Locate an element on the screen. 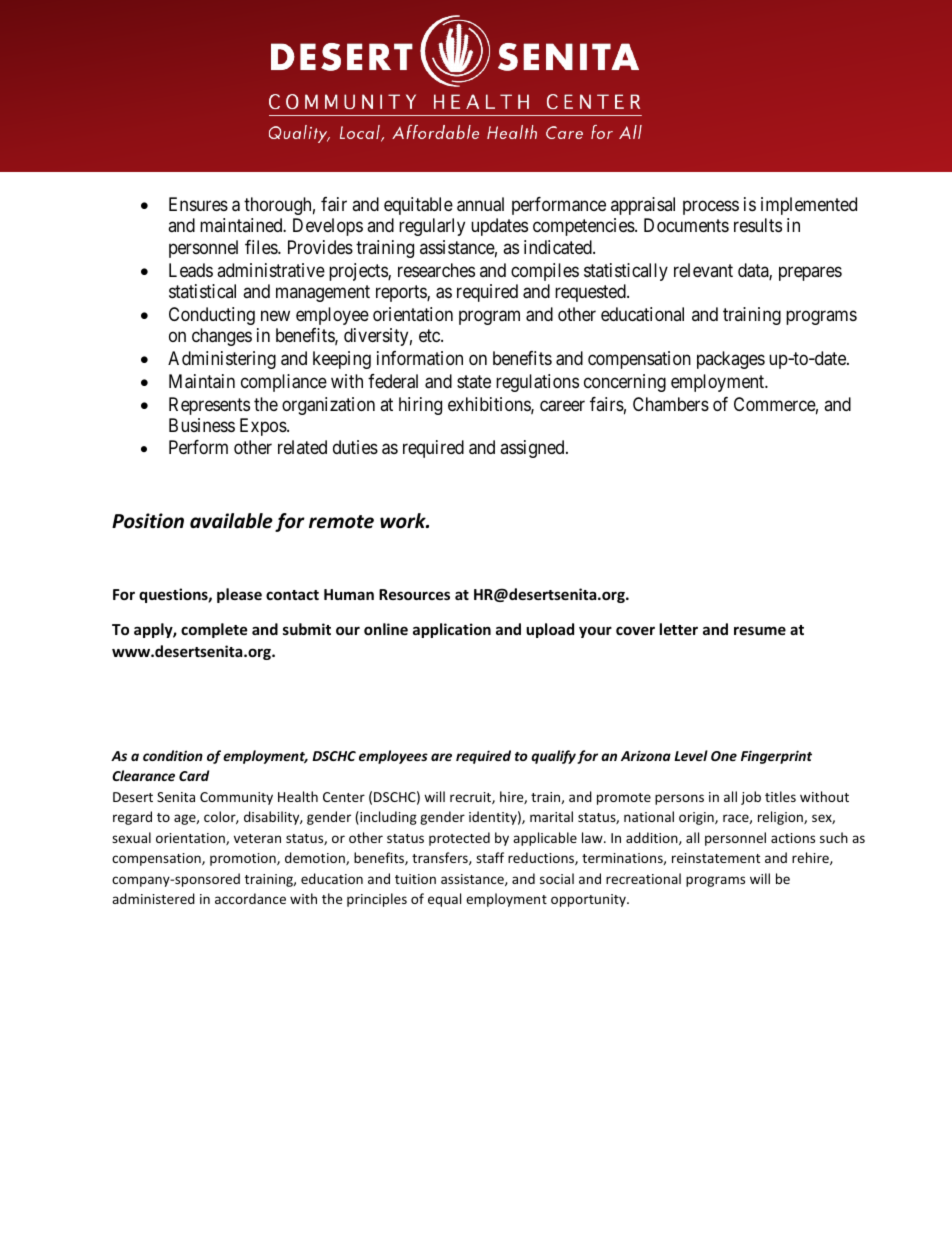 This screenshot has width=952, height=1233. Ensures is located at coordinates (198, 204).
